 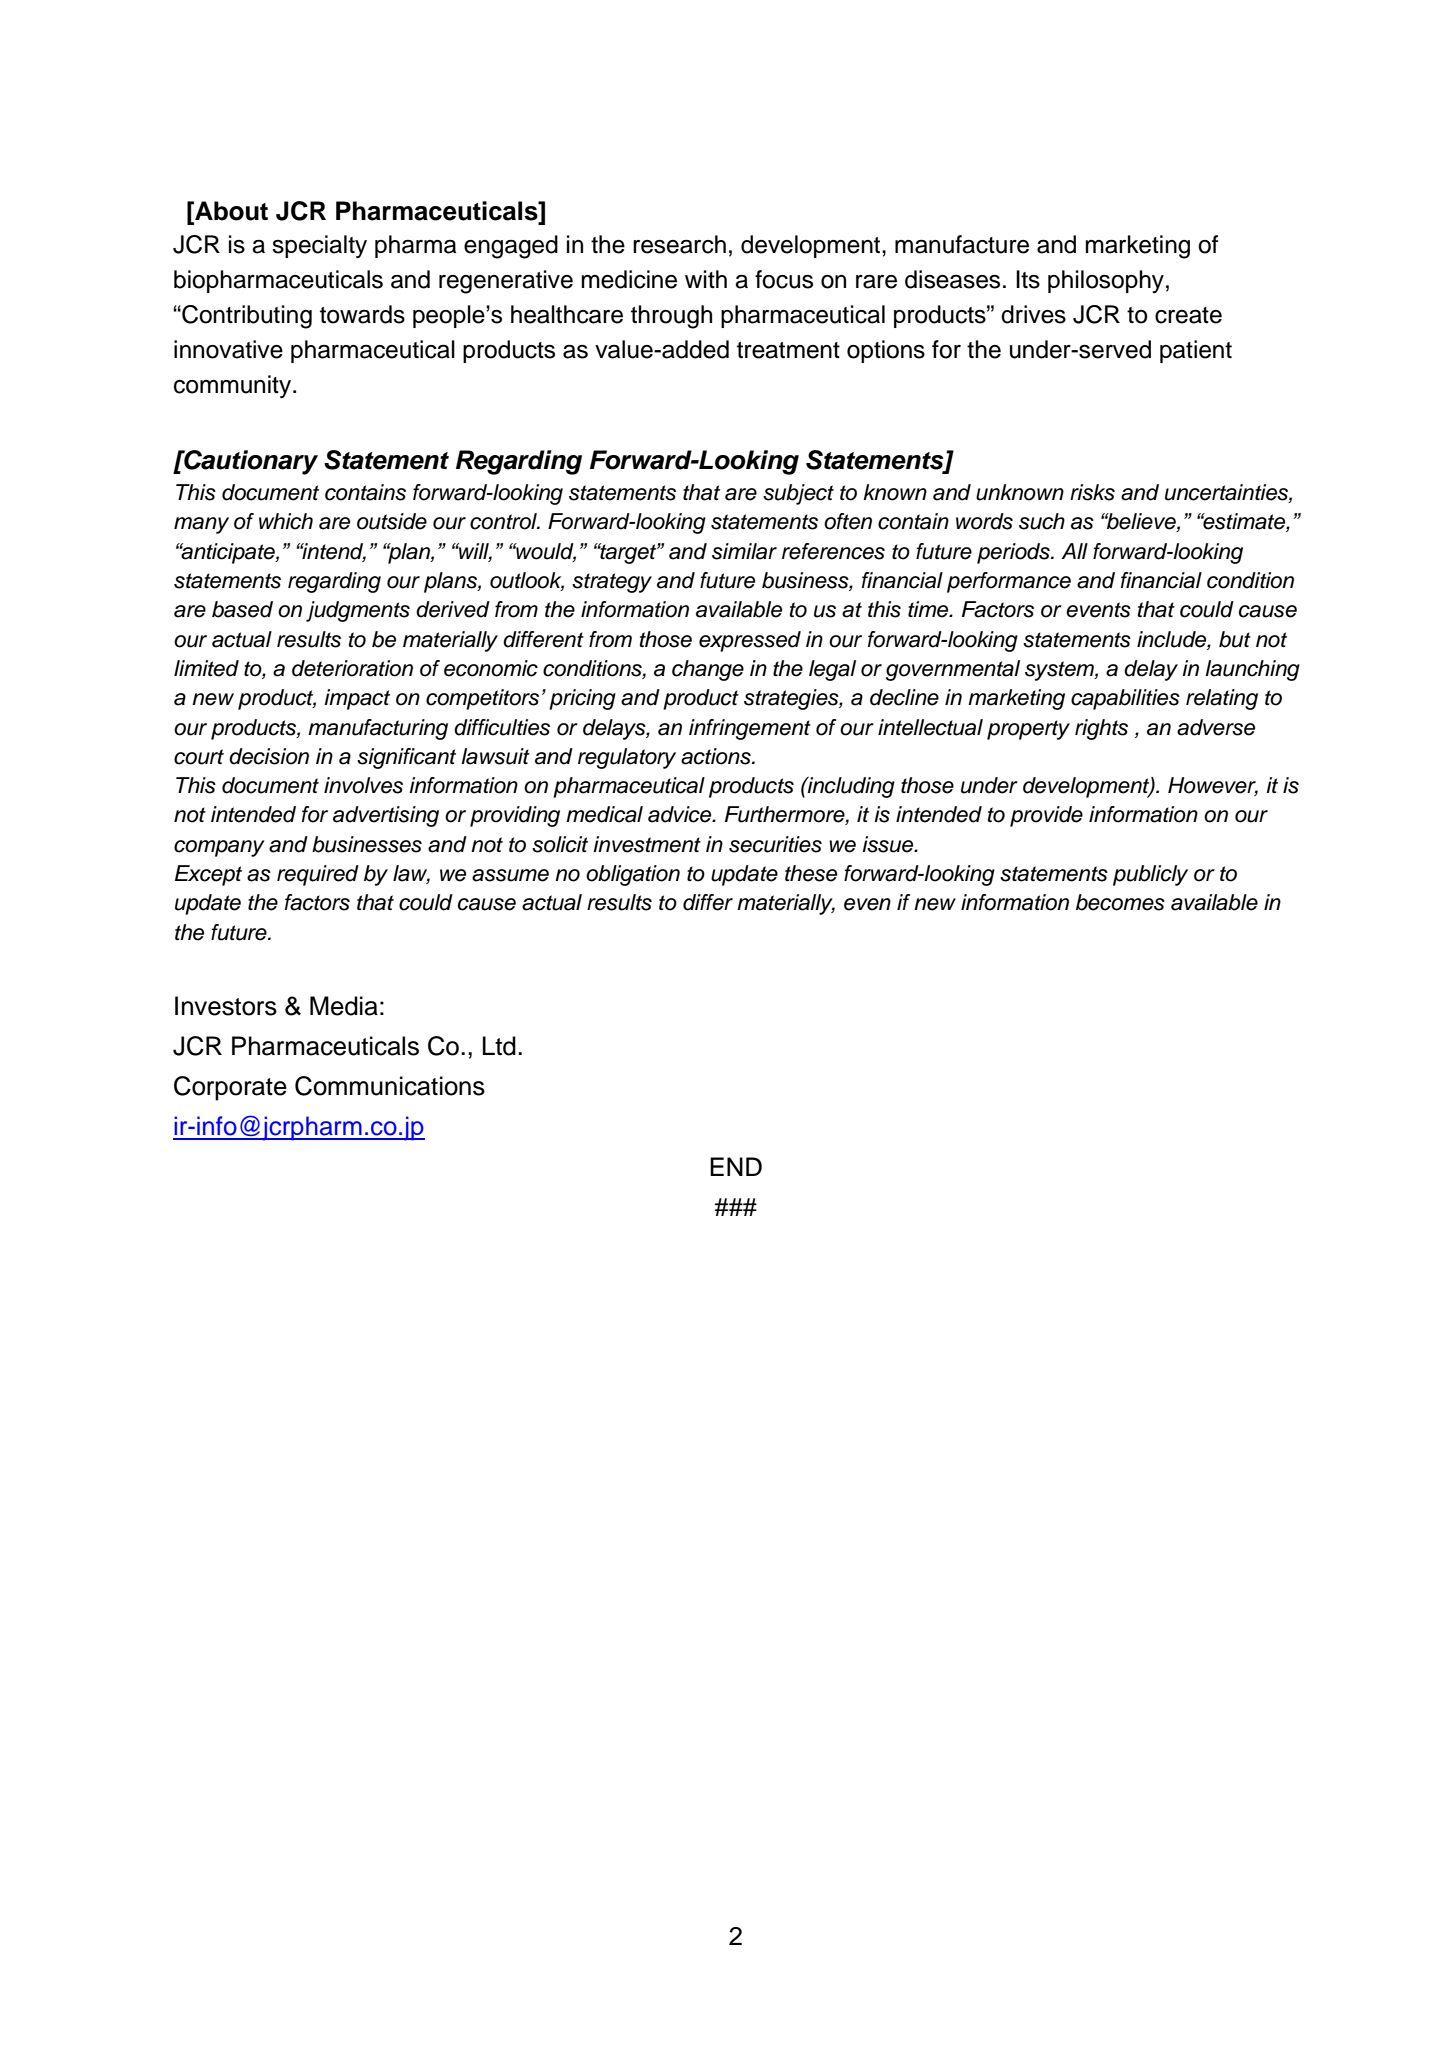 What do you see at coordinates (706, 279) in the screenshot?
I see `with` at bounding box center [706, 279].
